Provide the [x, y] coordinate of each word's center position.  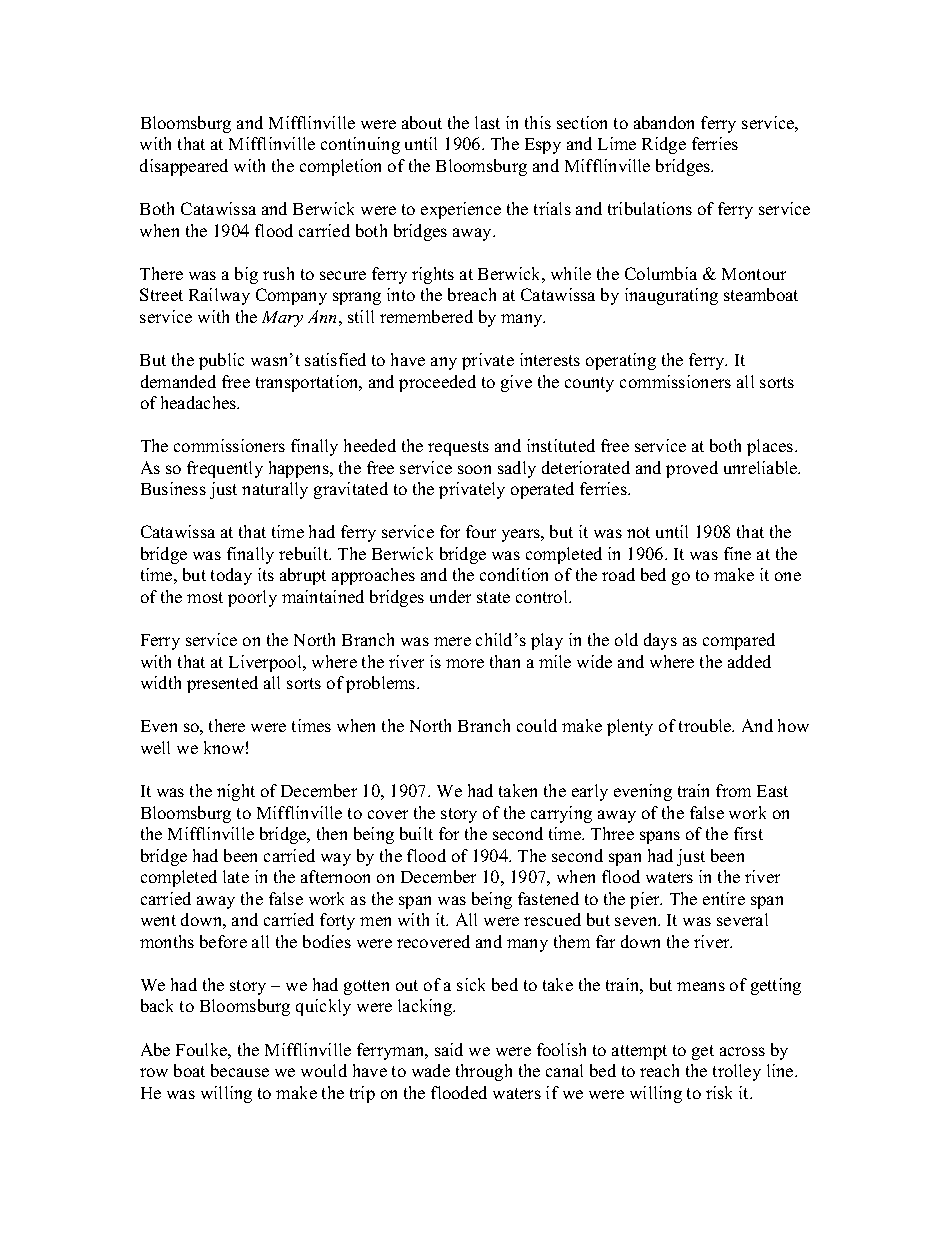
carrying [561, 814]
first [748, 833]
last [487, 122]
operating [621, 361]
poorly [252, 598]
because [240, 1070]
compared [739, 641]
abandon [664, 122]
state [493, 597]
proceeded [437, 383]
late [236, 876]
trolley [737, 1072]
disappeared [184, 167]
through [484, 1072]
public [221, 361]
